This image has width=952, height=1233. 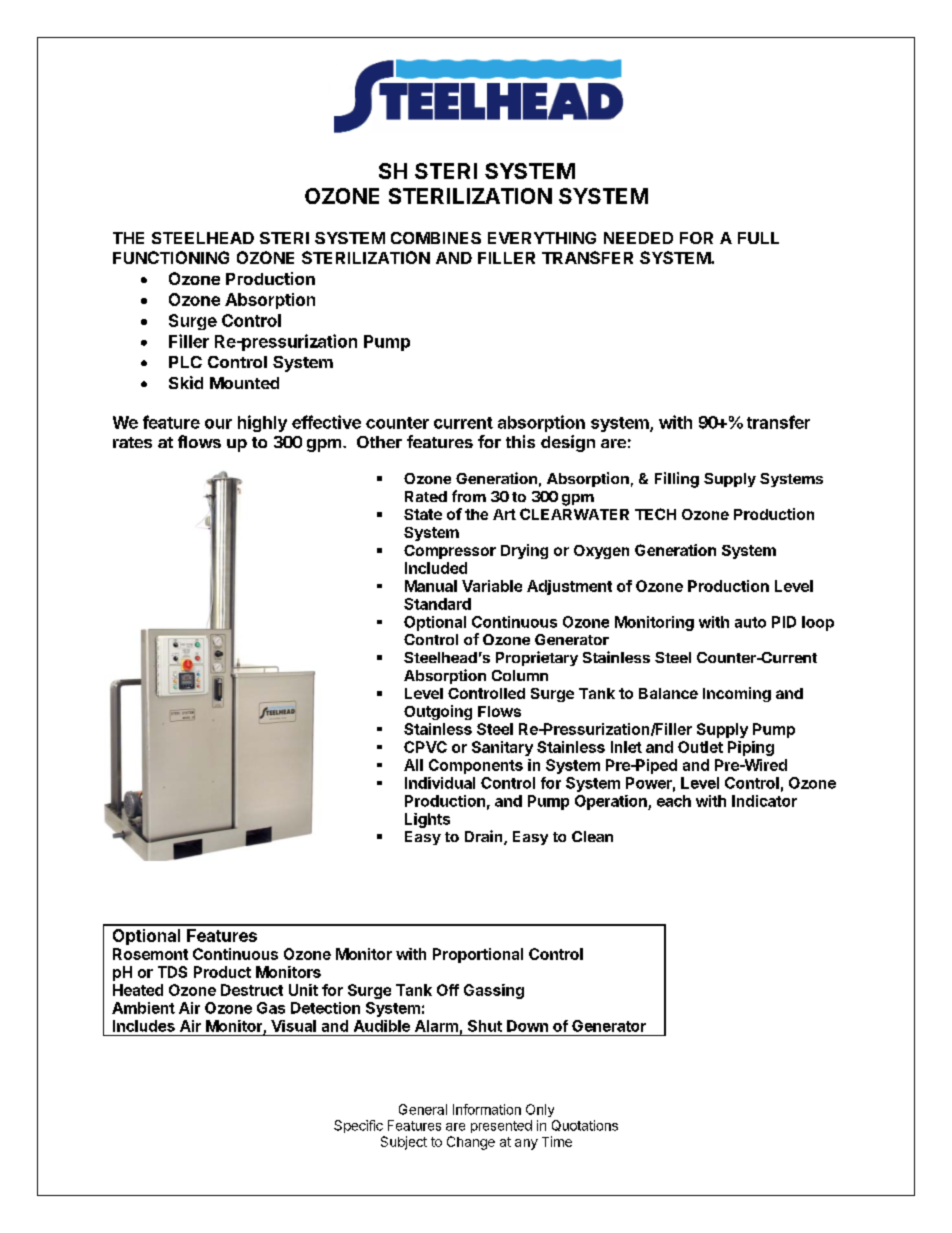 What do you see at coordinates (520, 675) in the image?
I see `Column` at bounding box center [520, 675].
